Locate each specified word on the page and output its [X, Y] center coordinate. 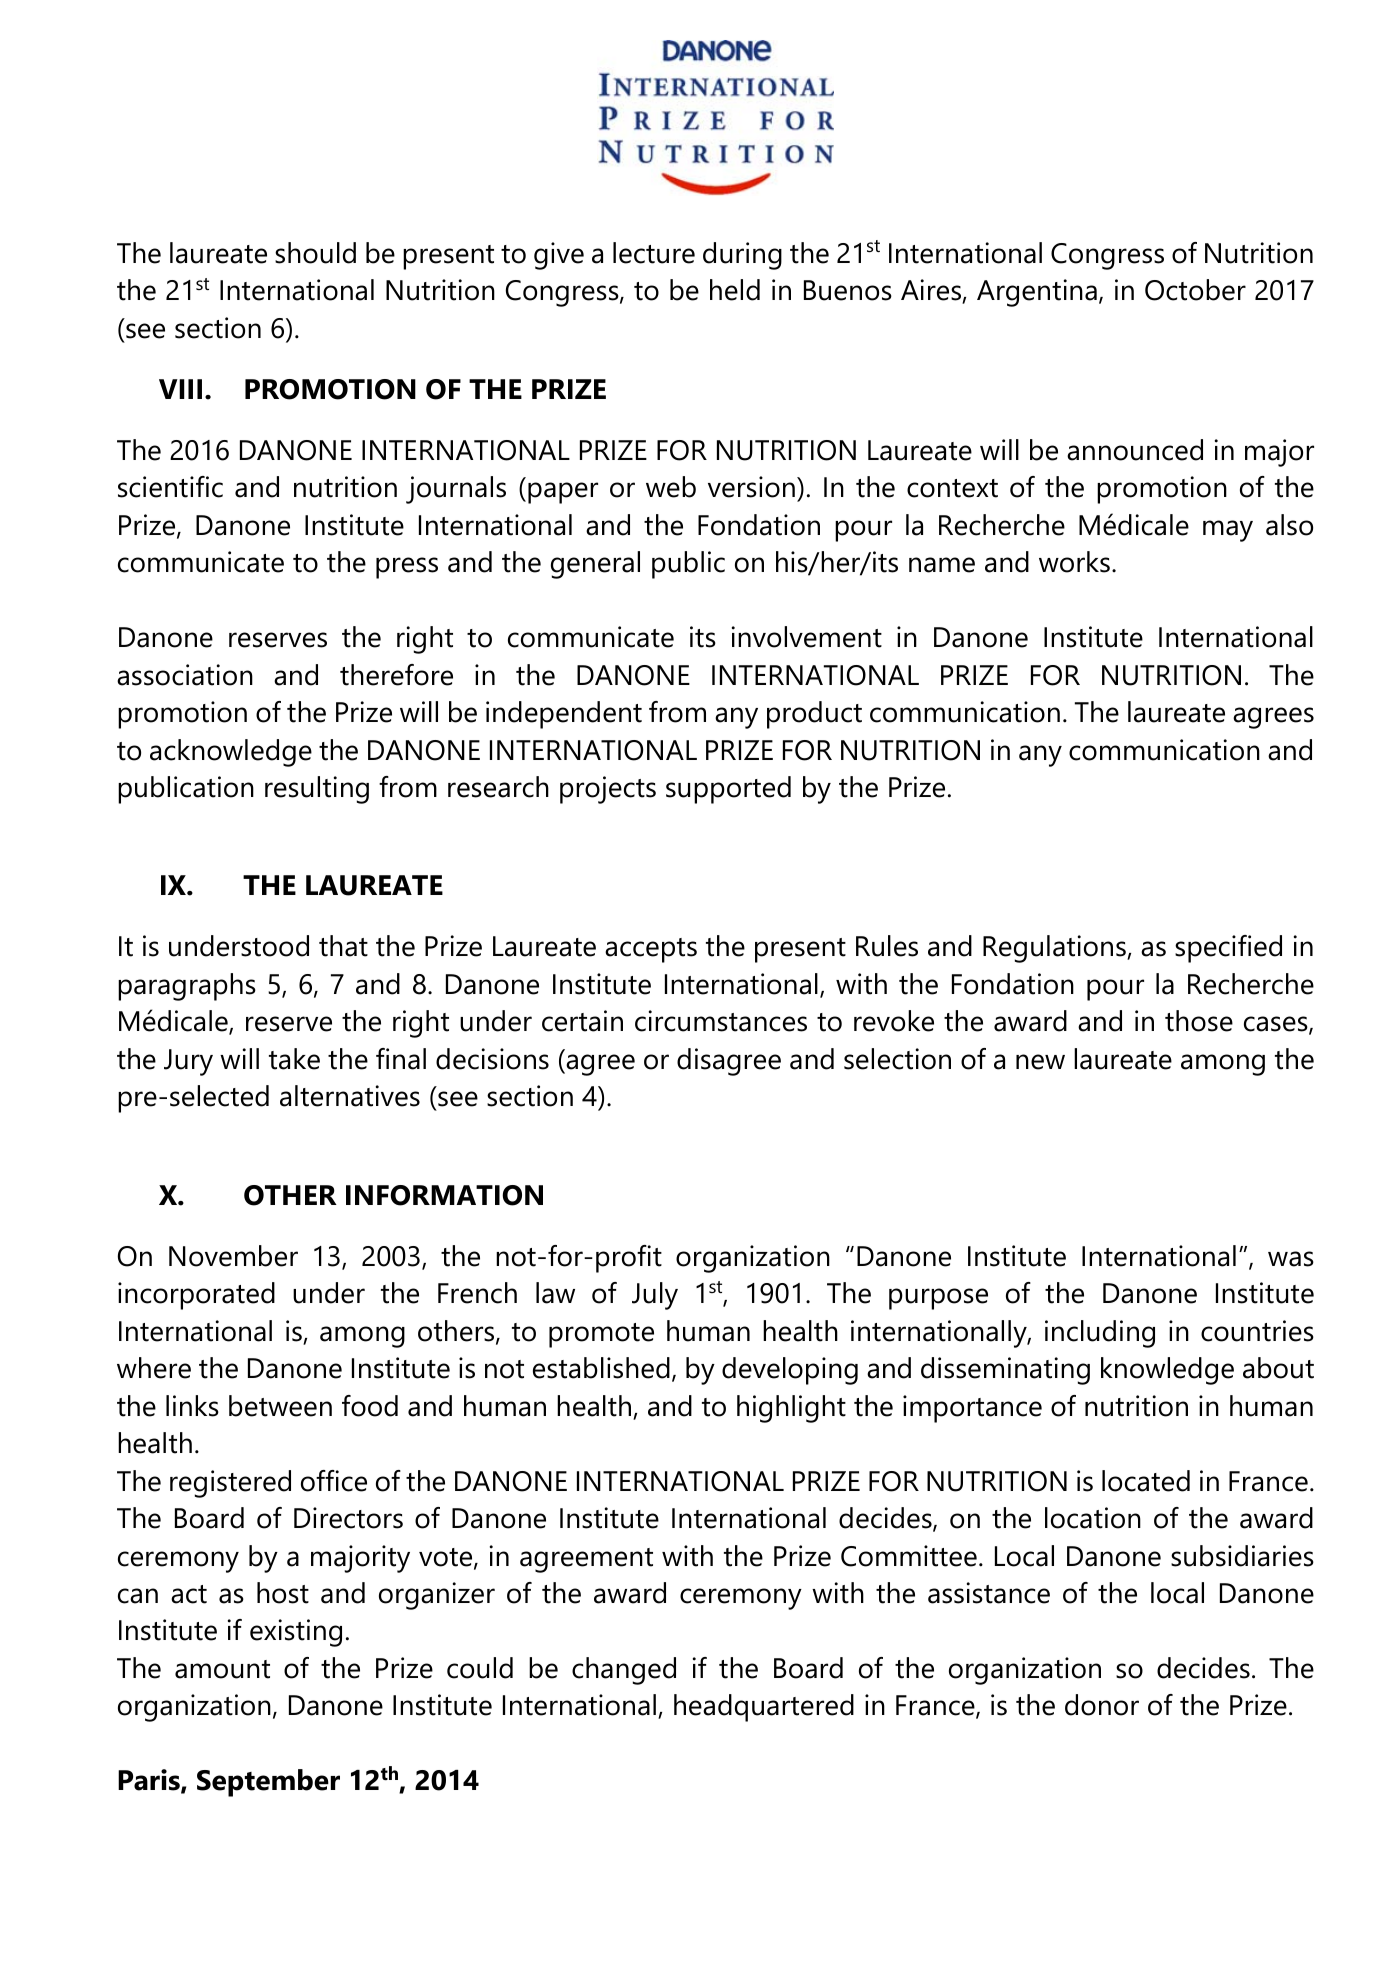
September [268, 1783]
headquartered [764, 1708]
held [735, 290]
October [1195, 290]
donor [1102, 1705]
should [315, 253]
